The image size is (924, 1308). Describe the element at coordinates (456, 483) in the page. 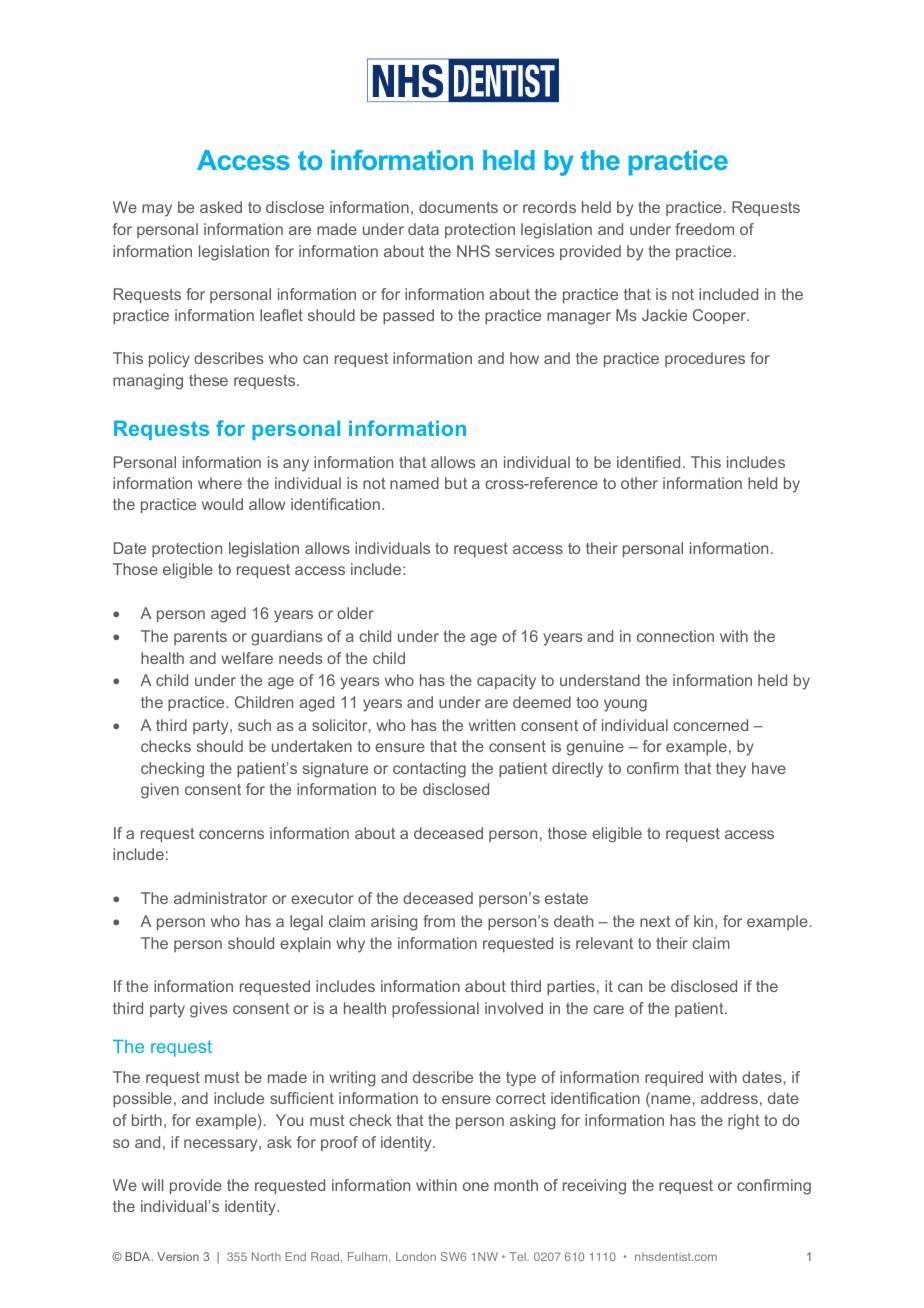

I see `but` at that location.
